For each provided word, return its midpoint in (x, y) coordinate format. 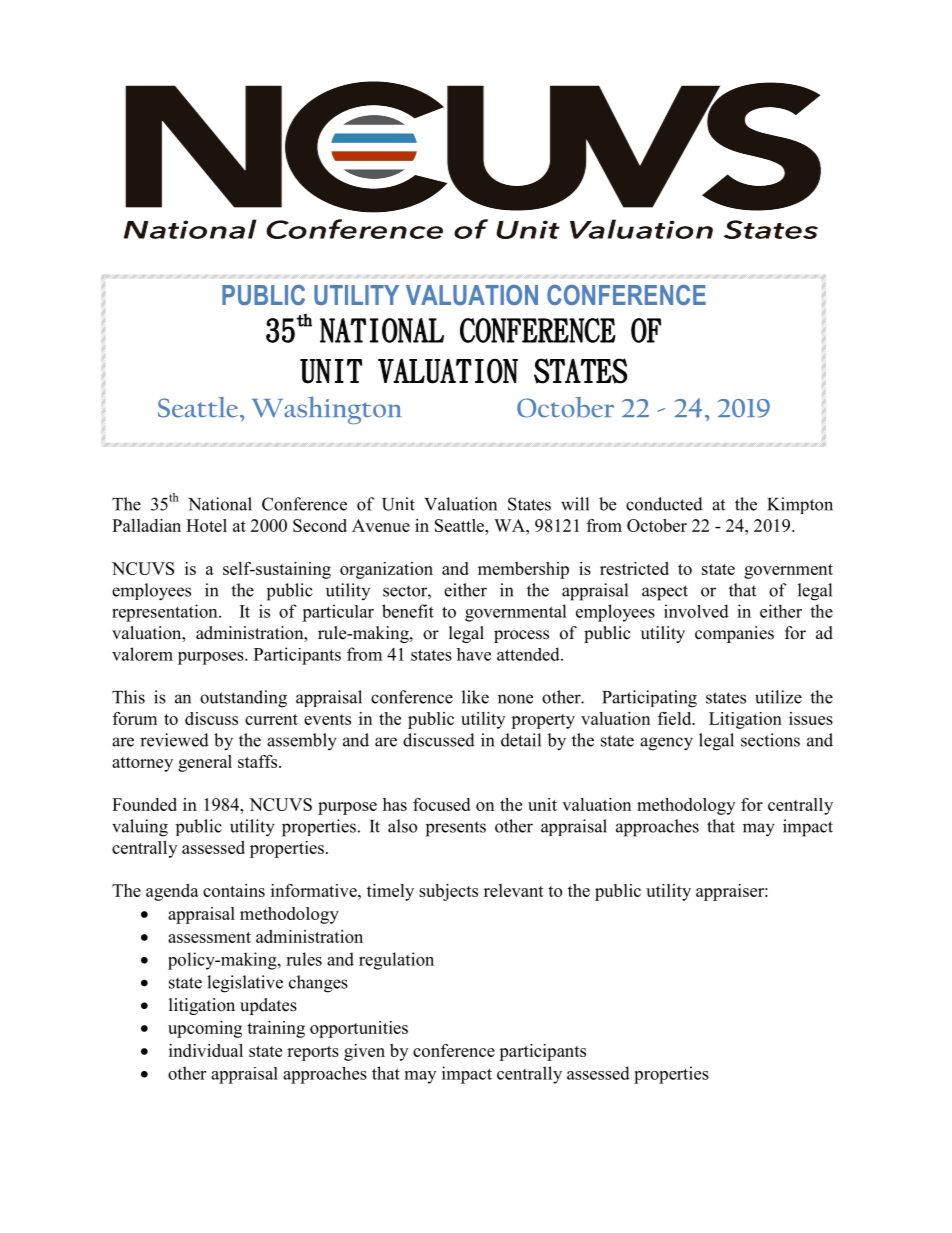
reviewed (174, 740)
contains (234, 890)
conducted (664, 504)
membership (523, 570)
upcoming (205, 1029)
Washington (327, 410)
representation (166, 613)
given (364, 1052)
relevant (514, 890)
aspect (665, 593)
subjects (448, 892)
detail (521, 740)
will (575, 504)
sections (770, 740)
